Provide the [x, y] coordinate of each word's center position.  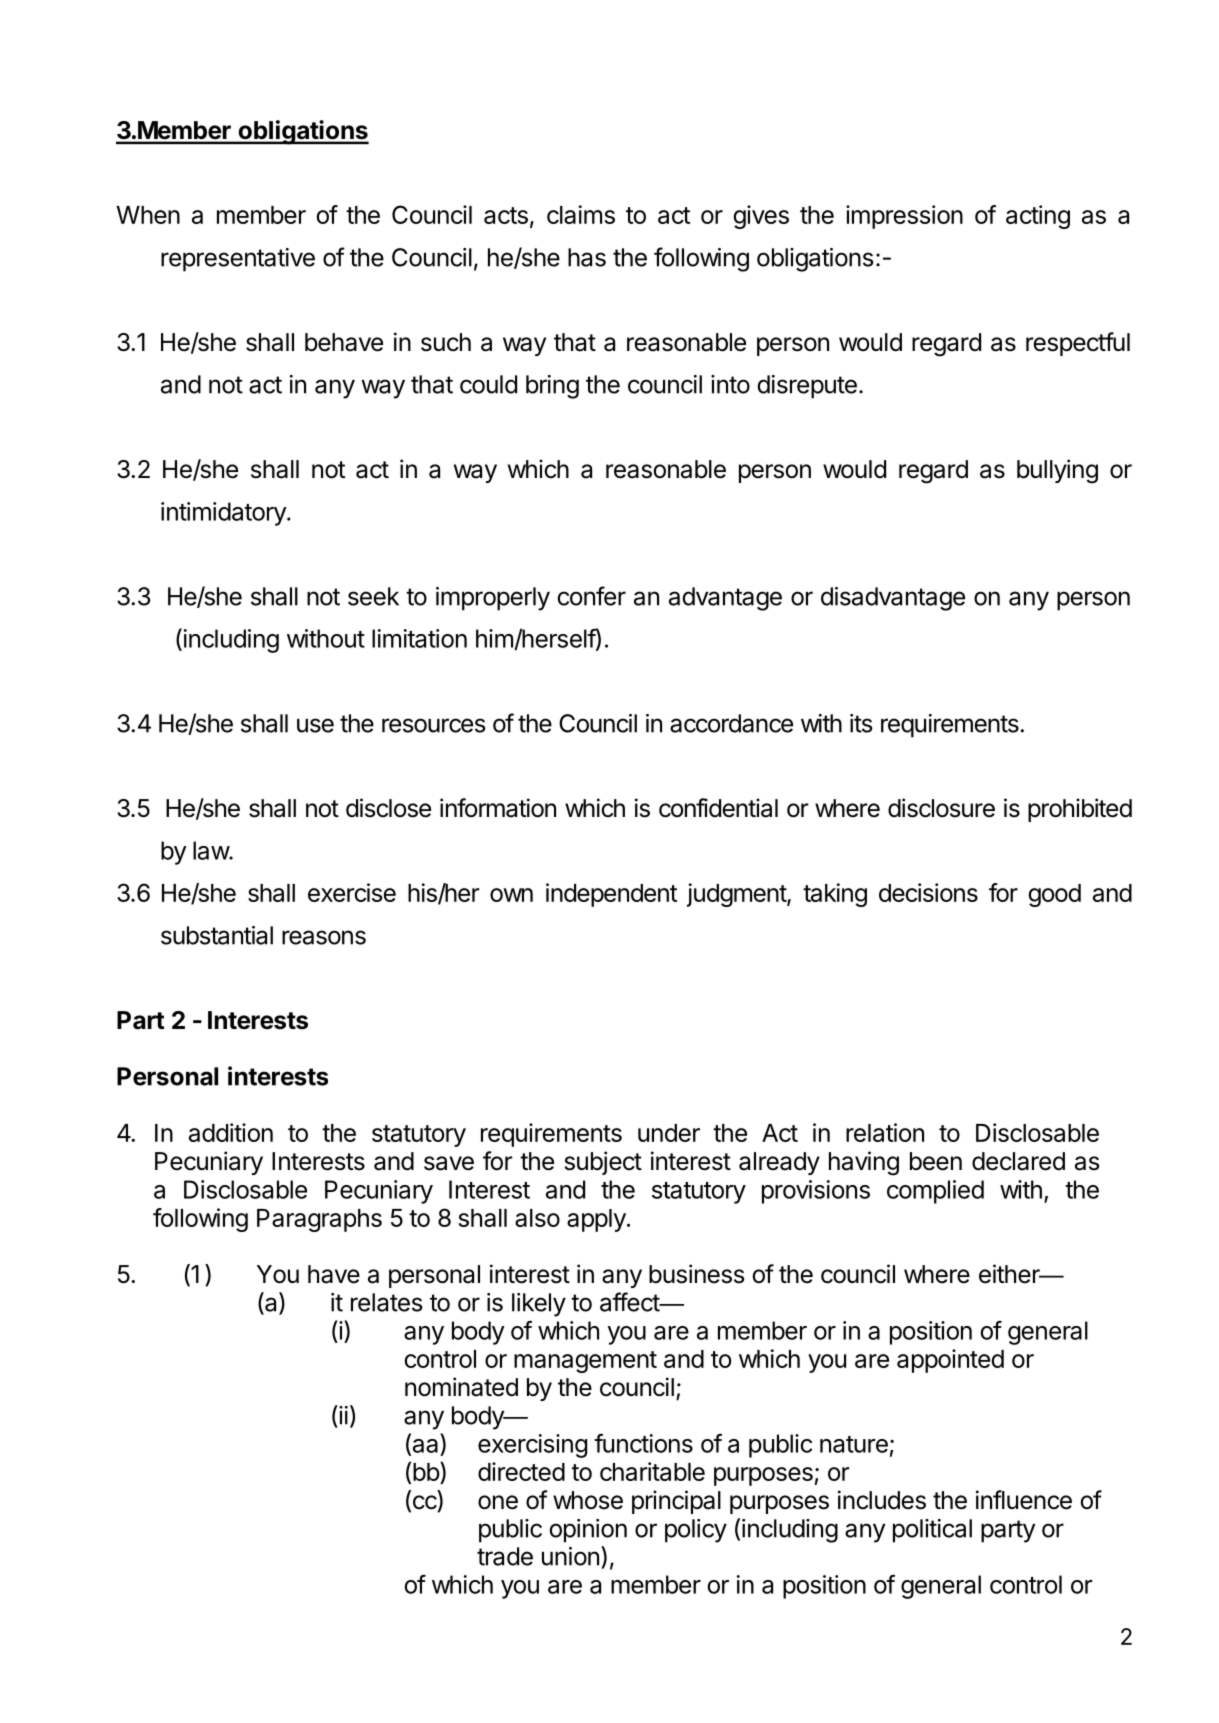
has [587, 257]
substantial [217, 935]
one [498, 1502]
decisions [928, 892]
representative [238, 260]
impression [904, 217]
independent [611, 895]
